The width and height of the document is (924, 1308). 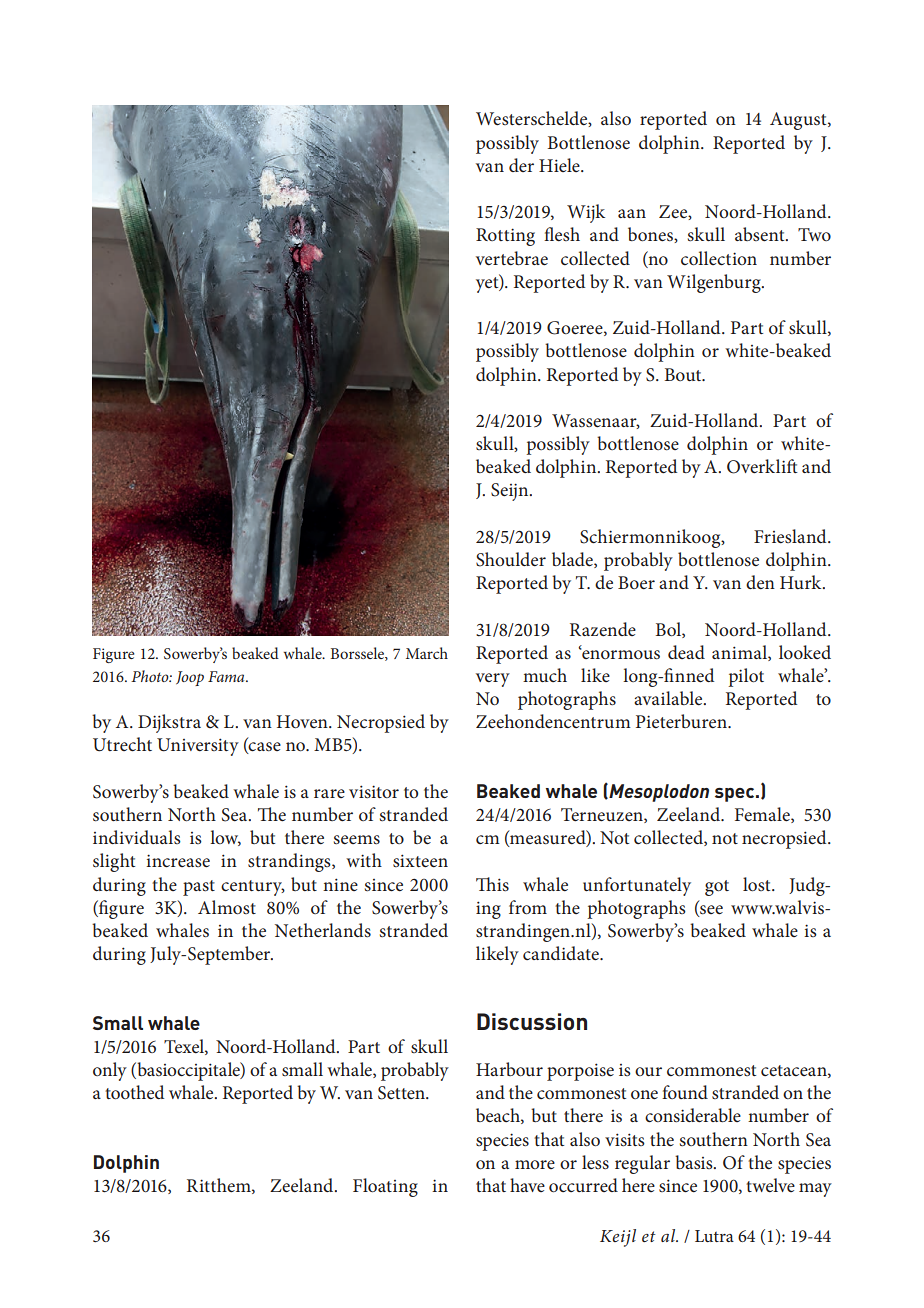 What do you see at coordinates (169, 723) in the document?
I see `Dijkstra` at bounding box center [169, 723].
